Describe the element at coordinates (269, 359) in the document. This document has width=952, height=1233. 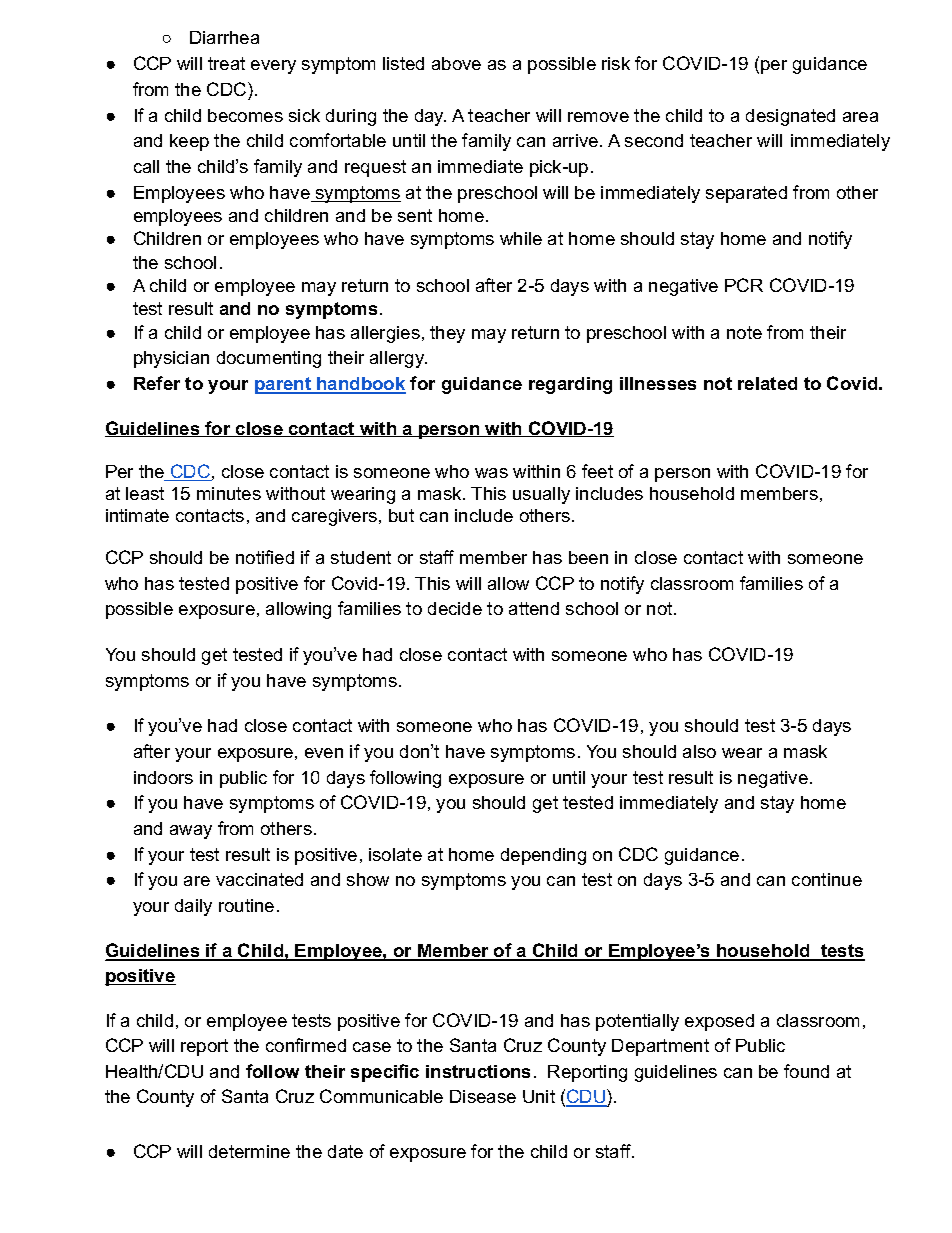
I see `documenting` at that location.
